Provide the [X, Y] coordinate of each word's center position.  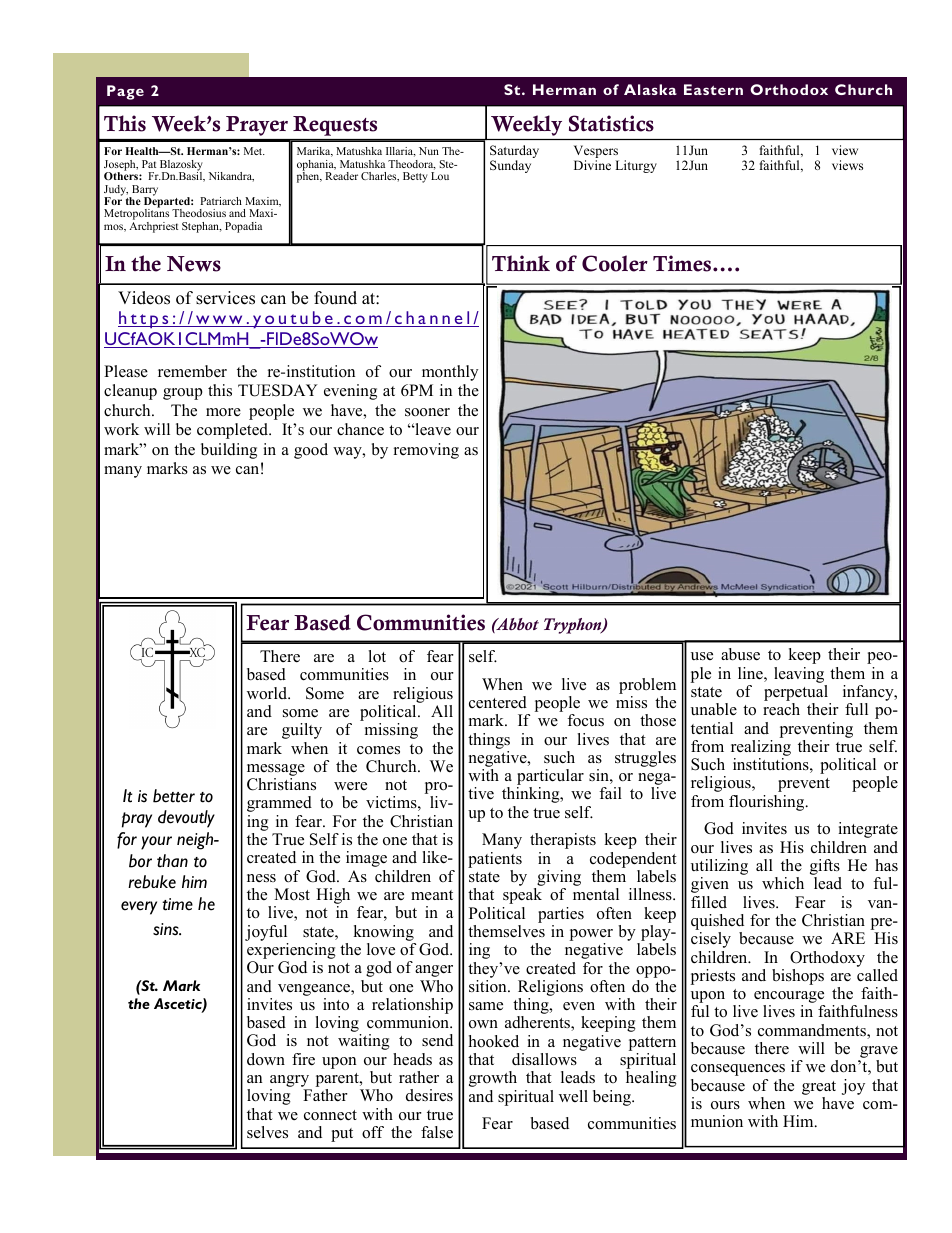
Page [125, 92]
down [266, 1059]
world [268, 693]
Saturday [514, 153]
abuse [740, 654]
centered [498, 702]
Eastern [713, 89]
